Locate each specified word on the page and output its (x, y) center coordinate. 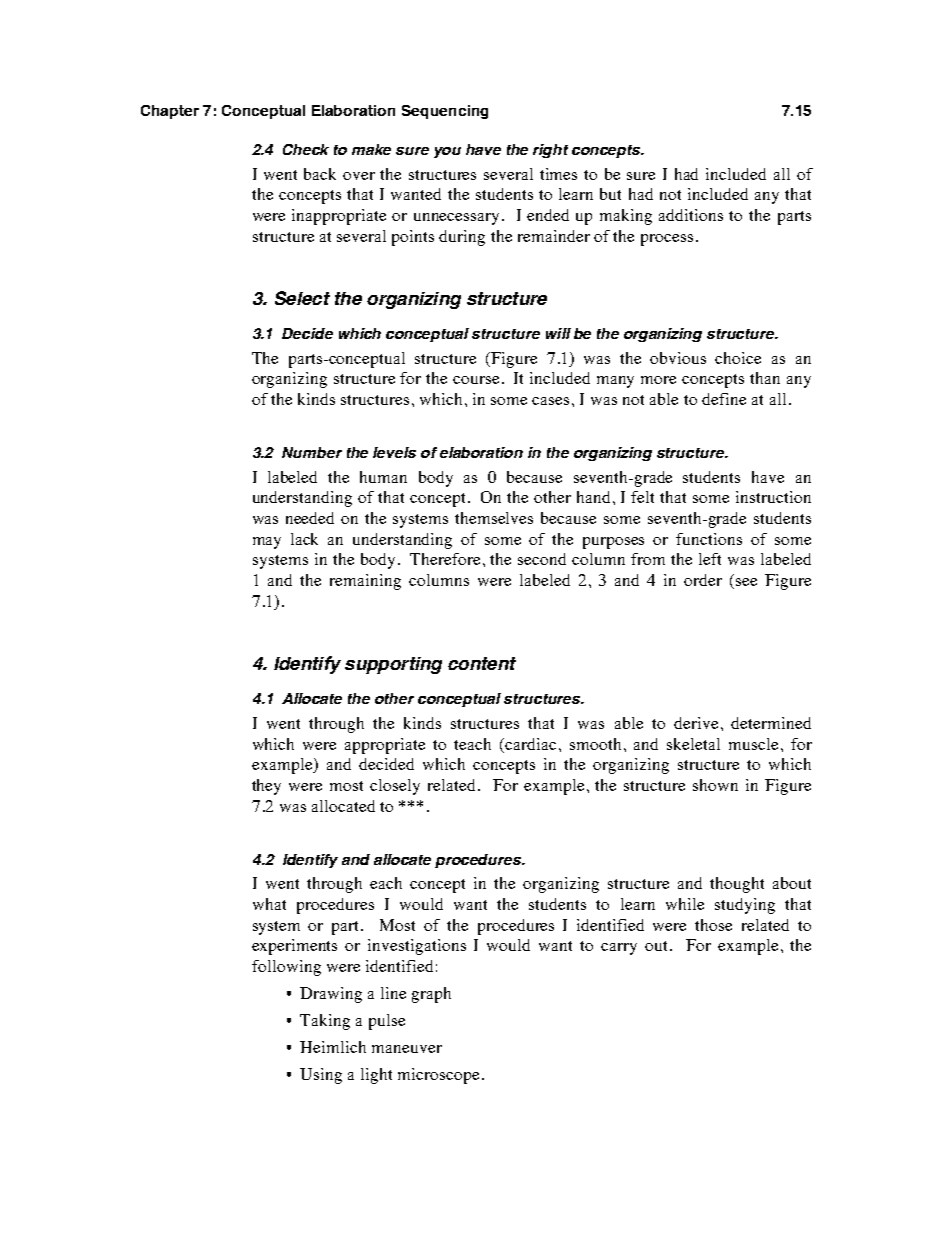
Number (312, 452)
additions (691, 215)
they (266, 787)
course (476, 380)
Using (321, 1076)
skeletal (693, 744)
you (447, 152)
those (713, 925)
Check (306, 149)
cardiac (530, 744)
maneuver (407, 1049)
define (724, 399)
